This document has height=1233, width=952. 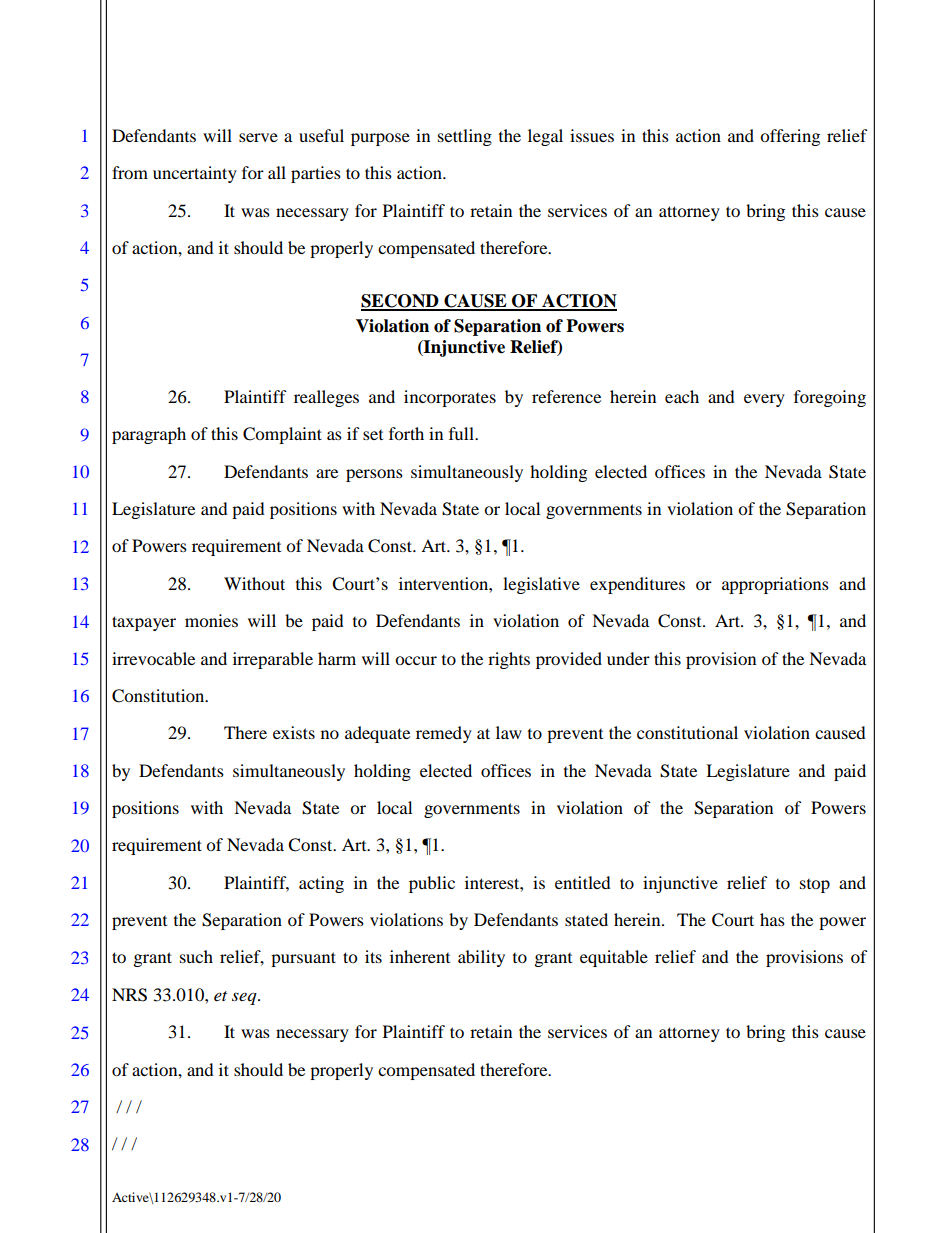 I want to click on such, so click(x=196, y=956).
